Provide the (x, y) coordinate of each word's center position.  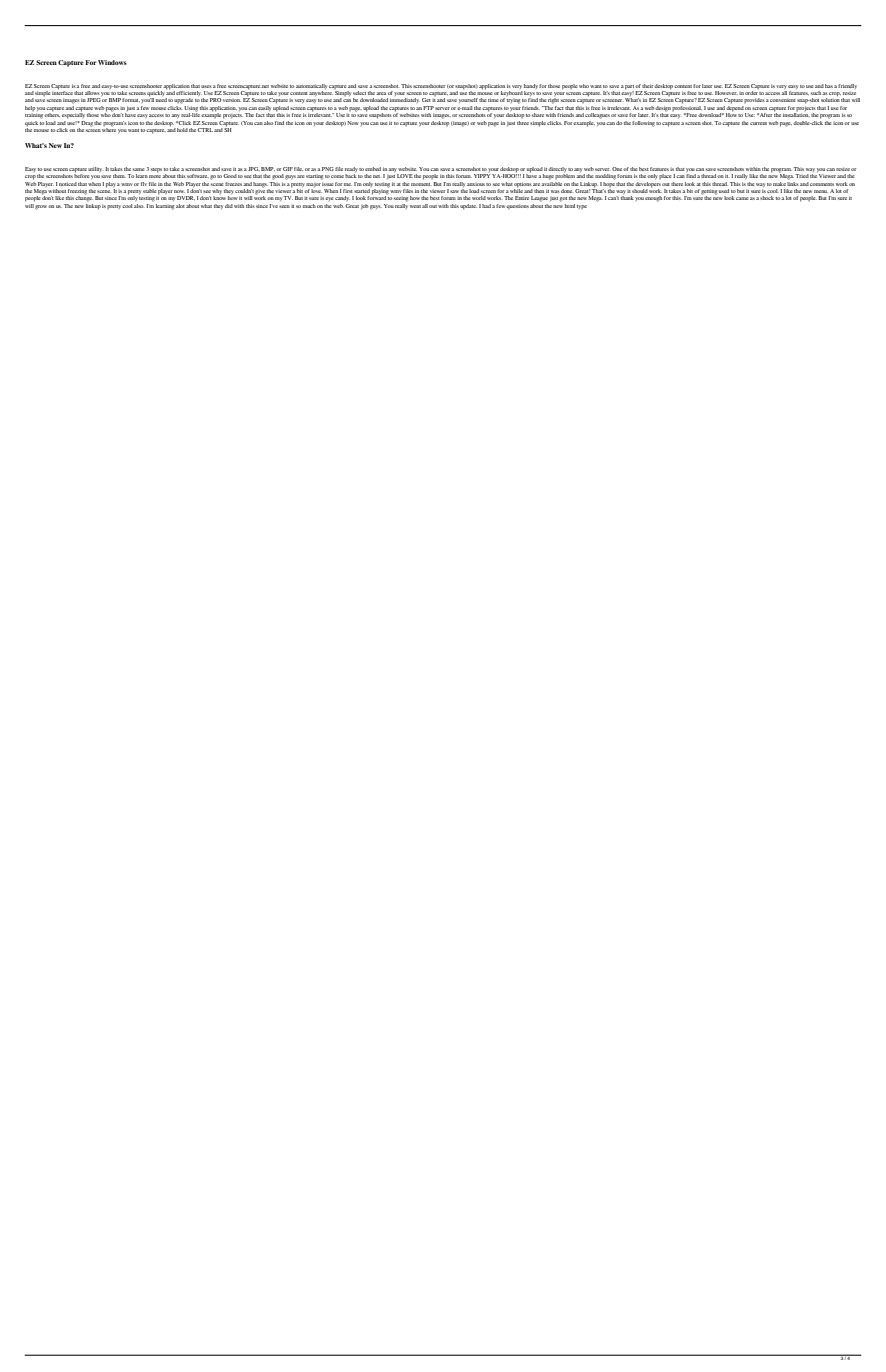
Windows (112, 62)
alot (180, 206)
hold (182, 130)
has (829, 86)
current (758, 123)
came (742, 198)
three (523, 123)
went (415, 206)
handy (531, 86)
